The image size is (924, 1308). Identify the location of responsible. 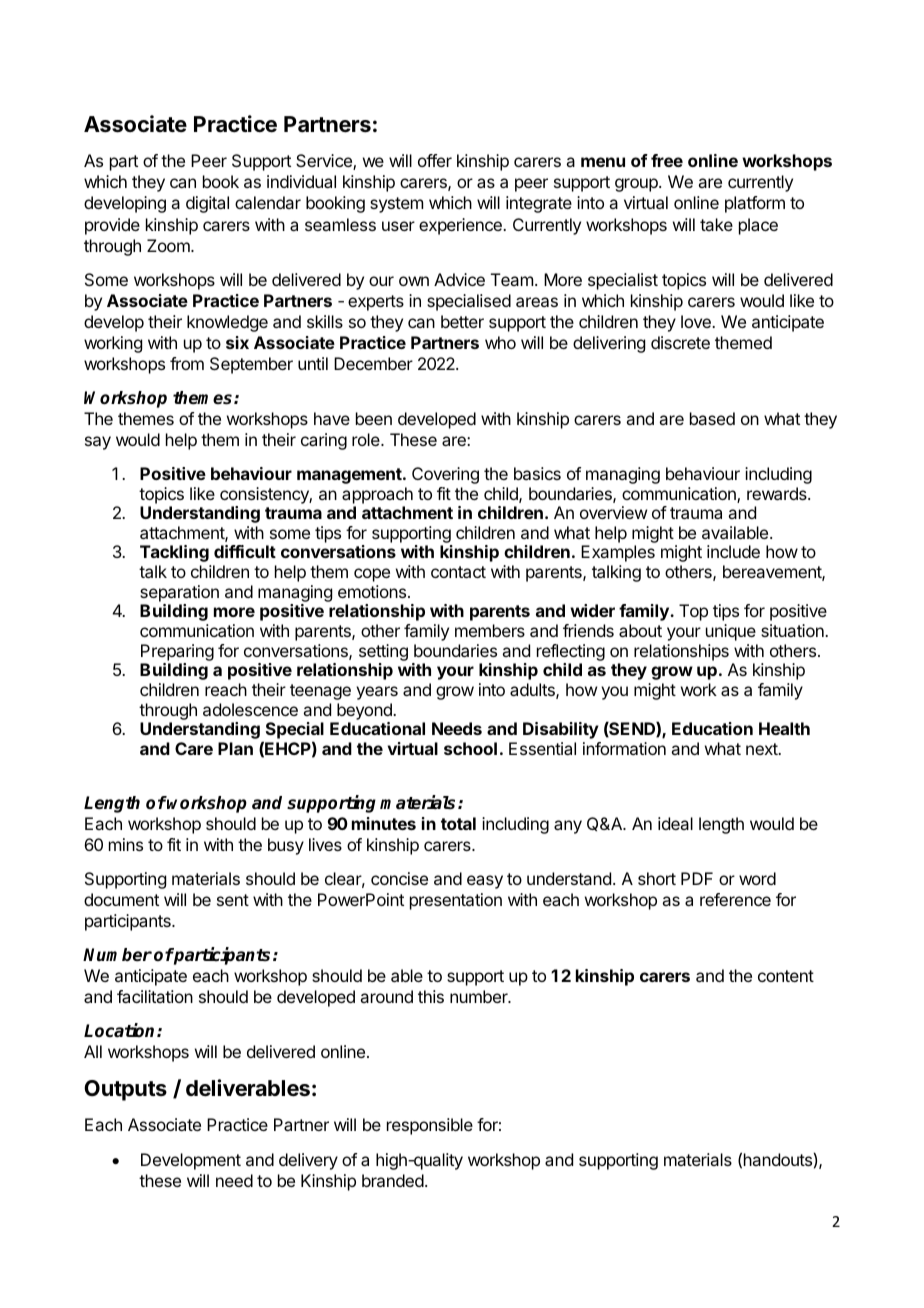
(430, 1126).
